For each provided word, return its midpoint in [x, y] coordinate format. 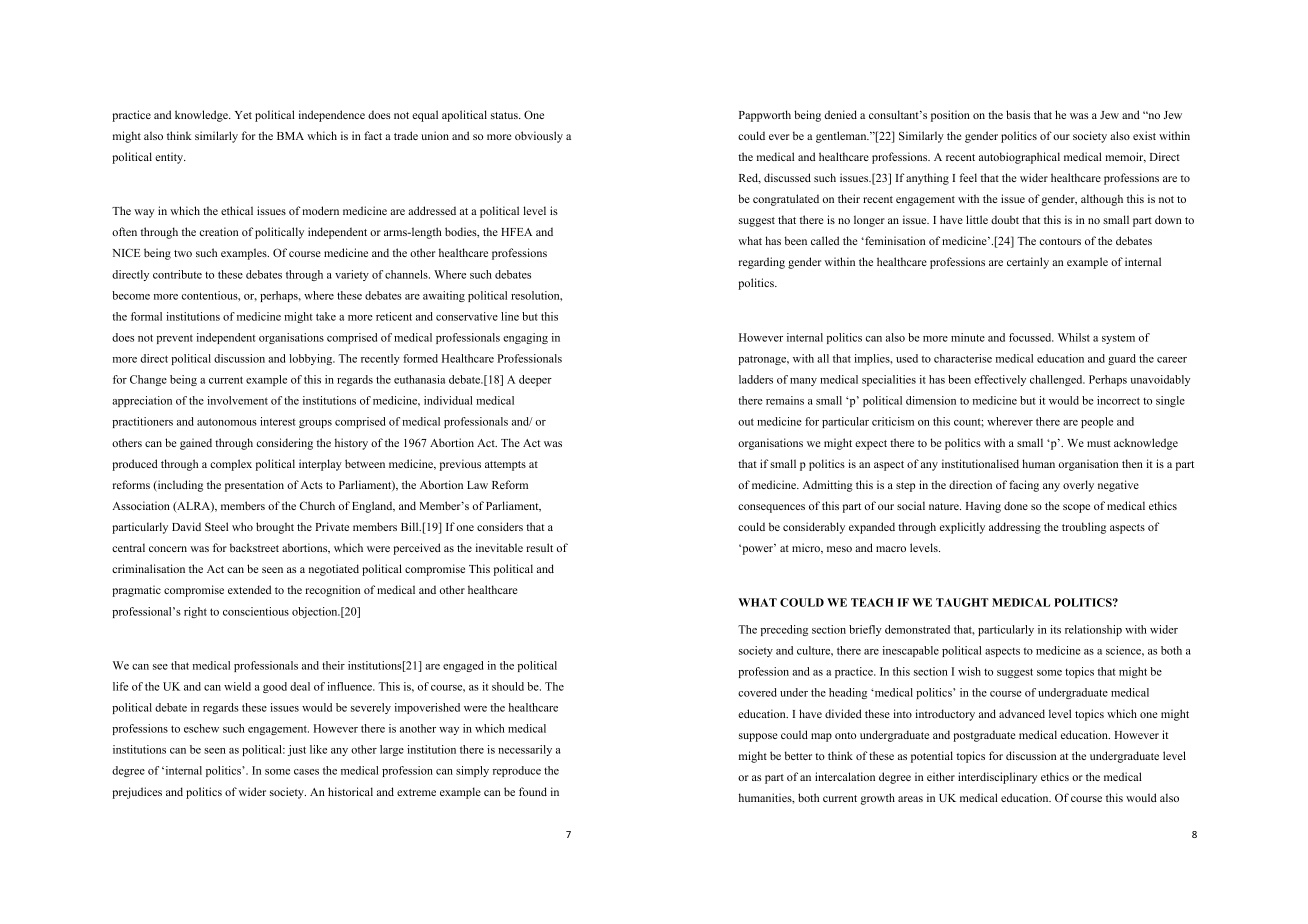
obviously [539, 137]
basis [1018, 114]
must [1099, 443]
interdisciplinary [997, 778]
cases [306, 772]
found [533, 791]
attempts [505, 466]
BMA [290, 136]
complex [231, 465]
